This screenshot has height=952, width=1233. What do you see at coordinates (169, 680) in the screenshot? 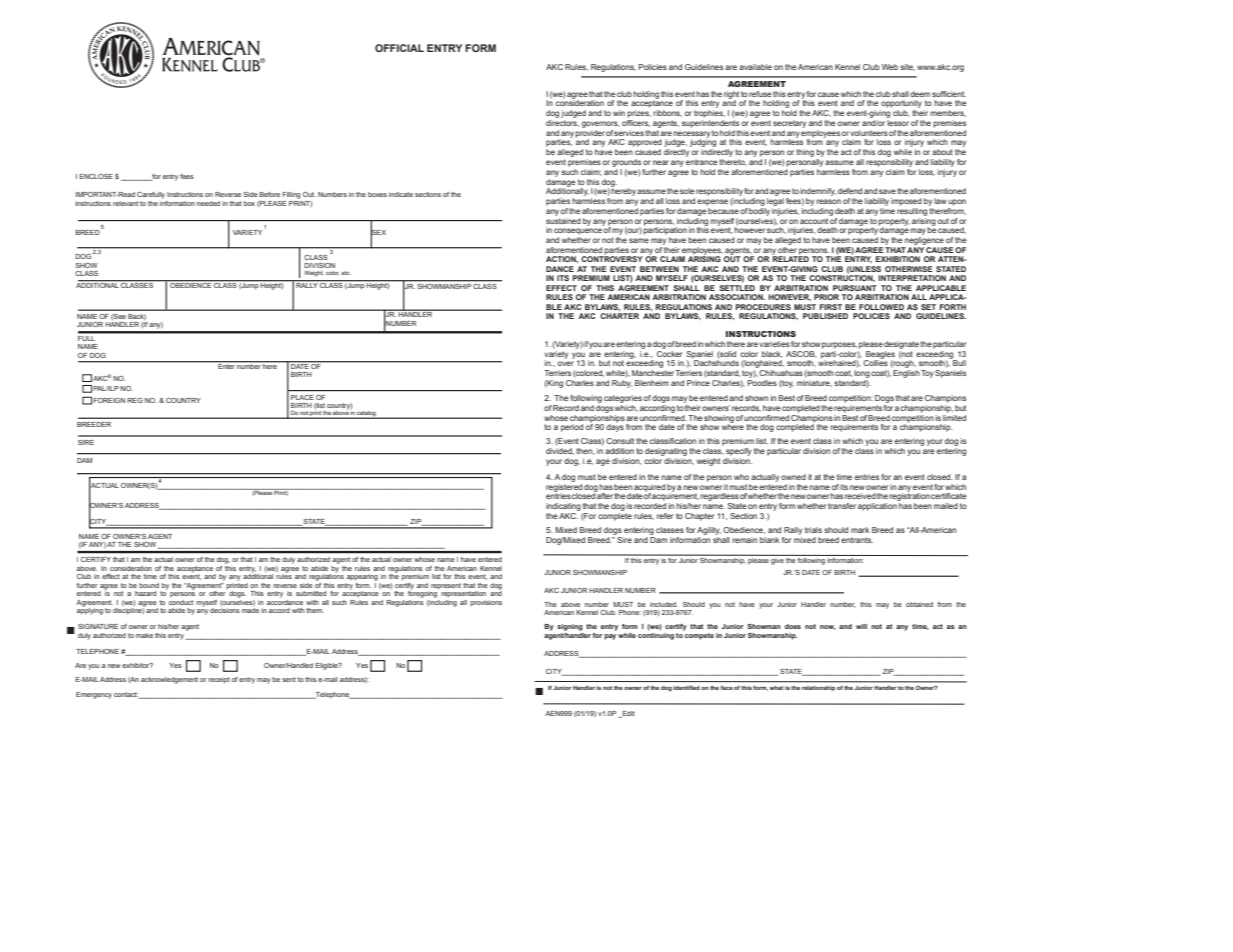
I see `acknowledgement` at bounding box center [169, 680].
